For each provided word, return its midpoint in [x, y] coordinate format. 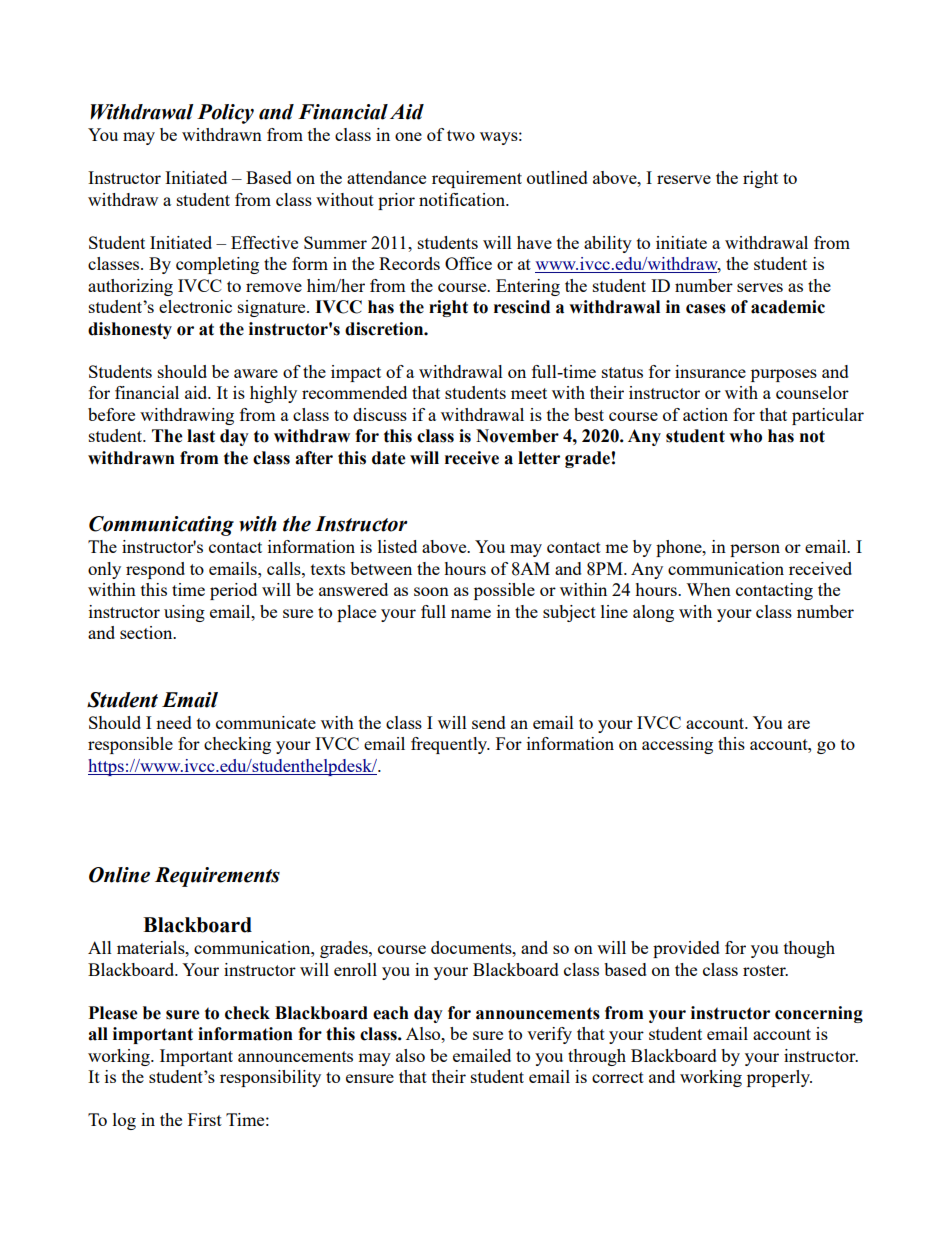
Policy [225, 114]
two [461, 135]
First [205, 1119]
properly [779, 1078]
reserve [684, 179]
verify [549, 1035]
